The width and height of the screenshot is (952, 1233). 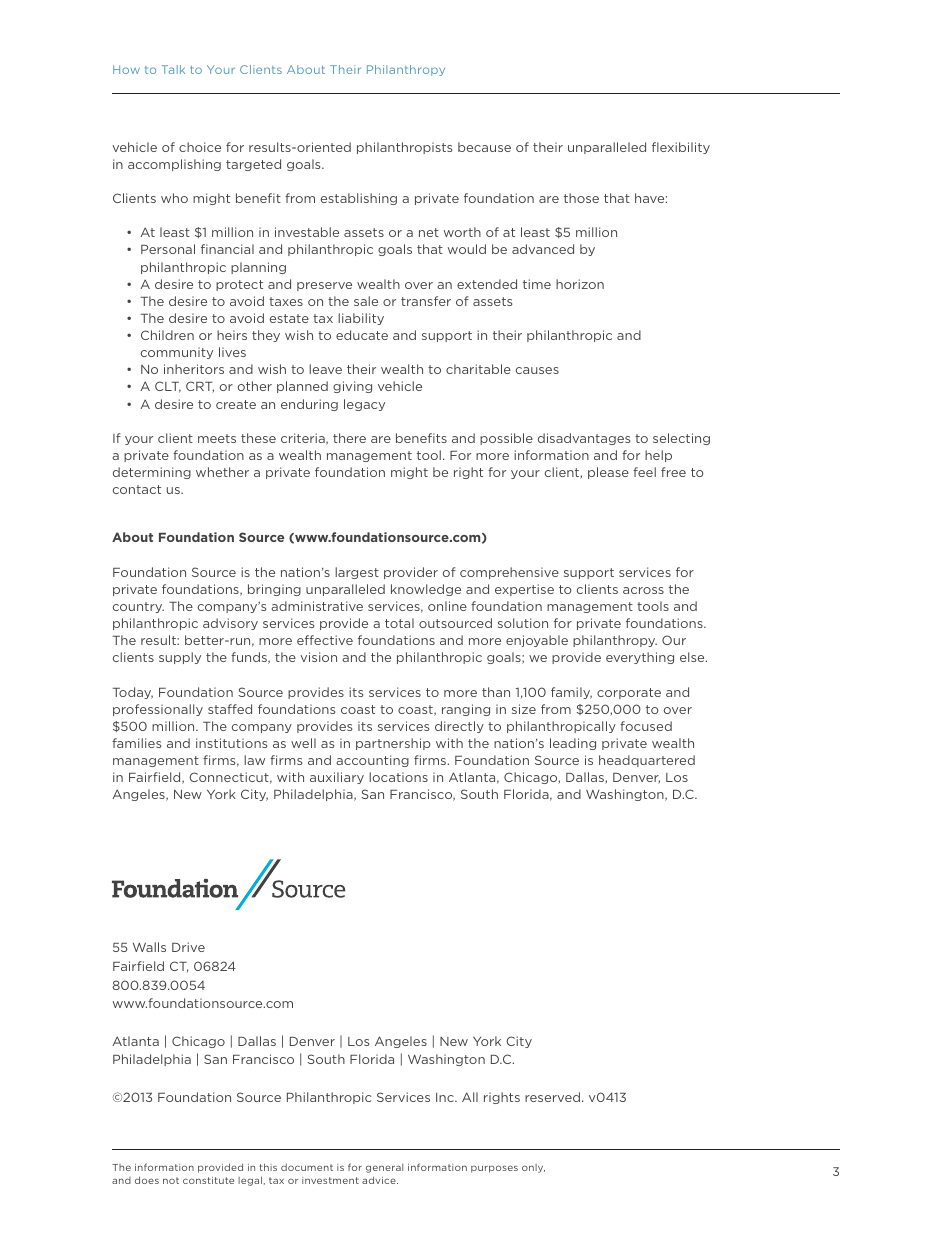 What do you see at coordinates (384, 1168) in the screenshot?
I see `general` at bounding box center [384, 1168].
